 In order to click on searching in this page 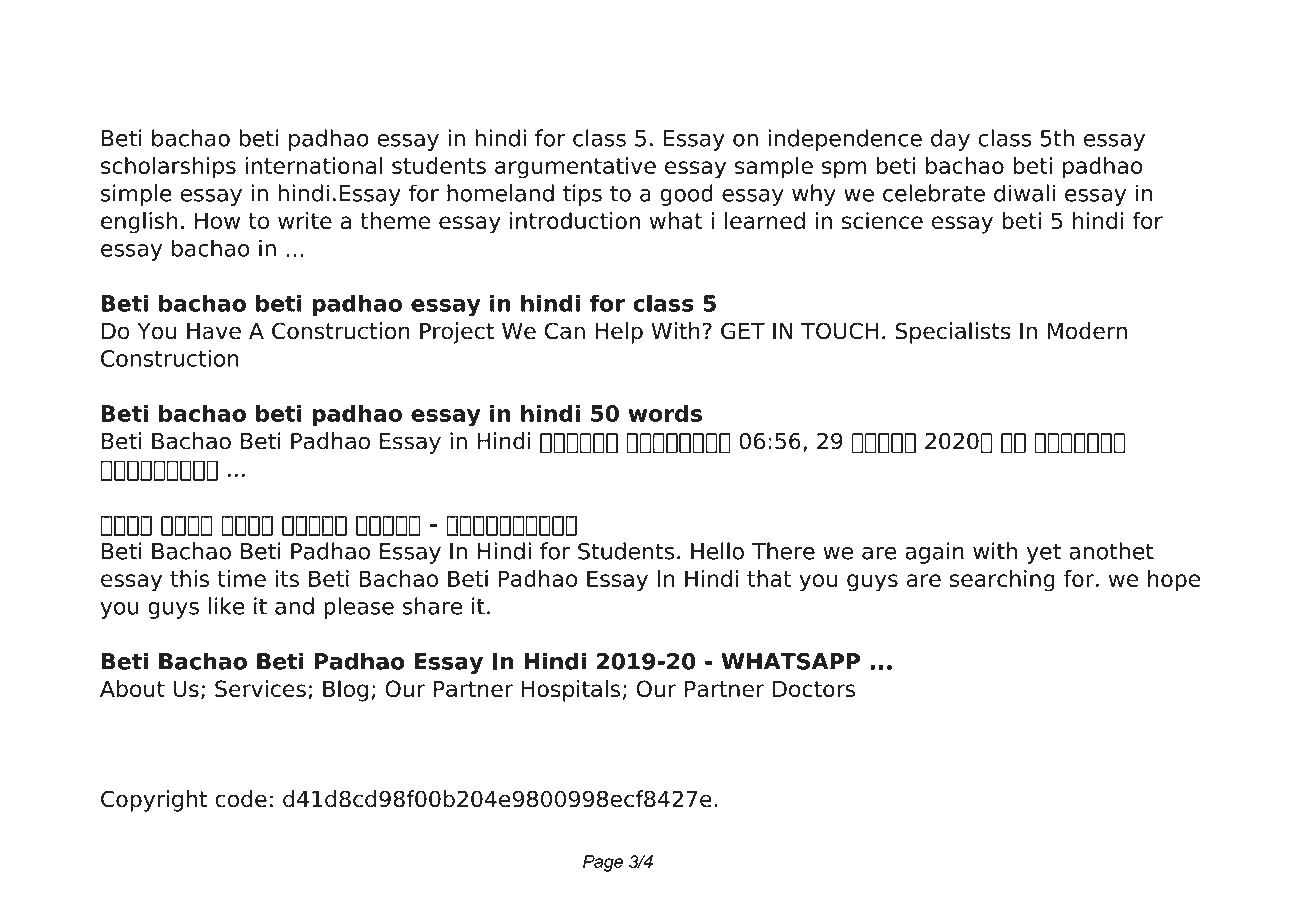, I will do `click(1002, 581)`.
